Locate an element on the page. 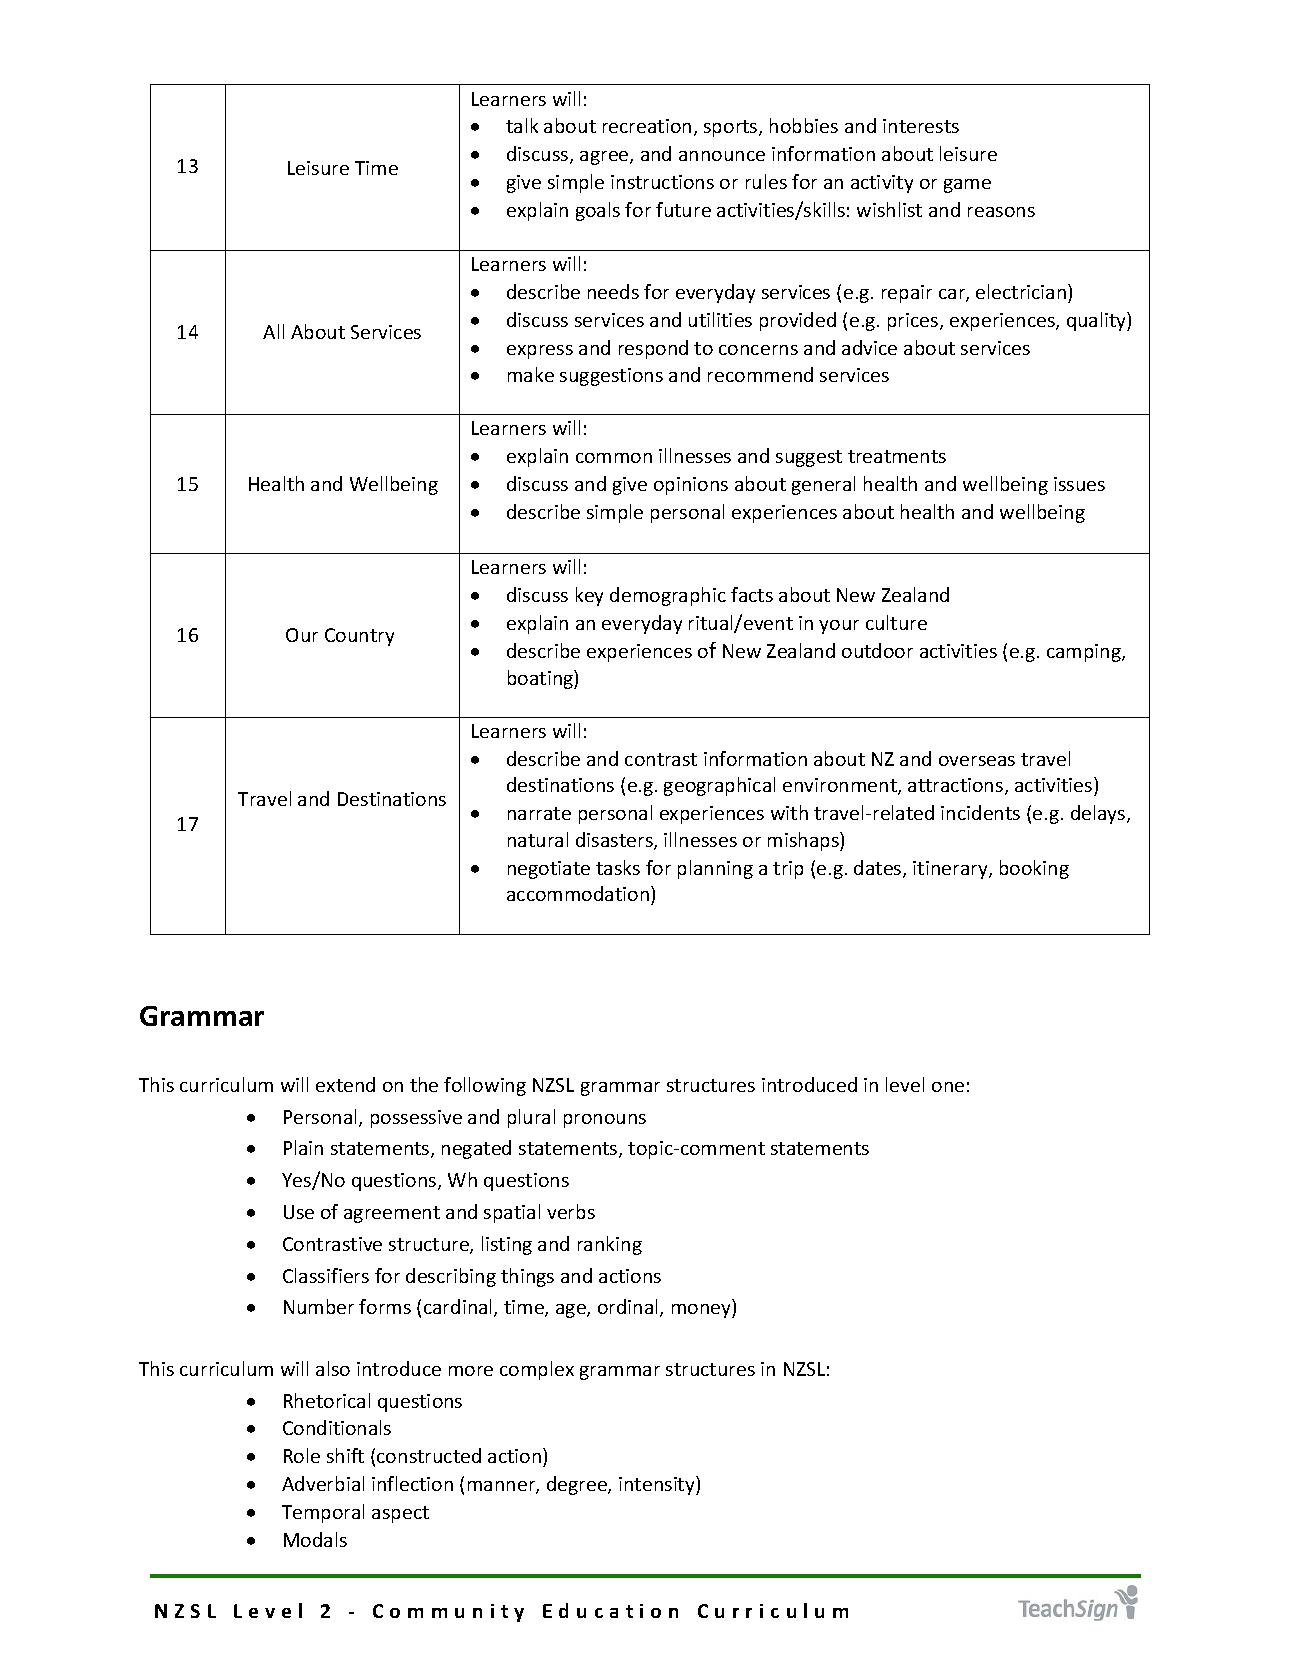  talk is located at coordinates (522, 125).
